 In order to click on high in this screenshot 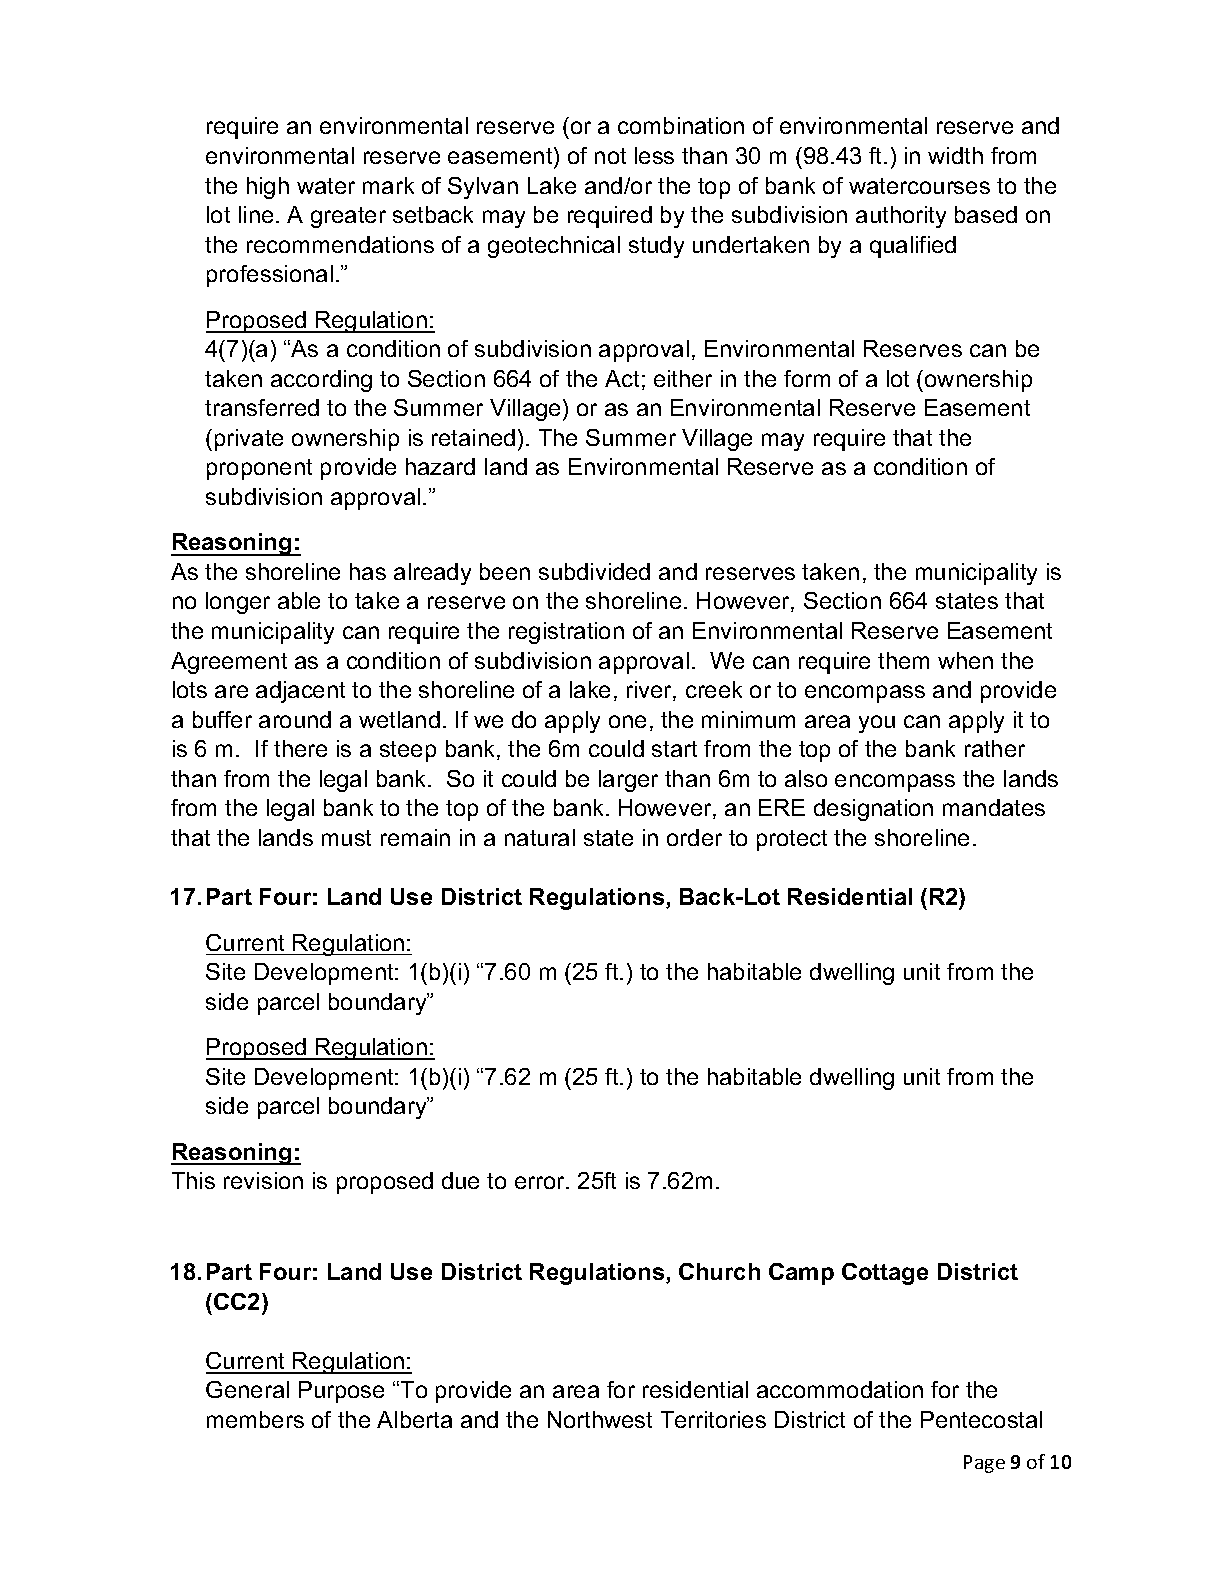, I will do `click(268, 188)`.
